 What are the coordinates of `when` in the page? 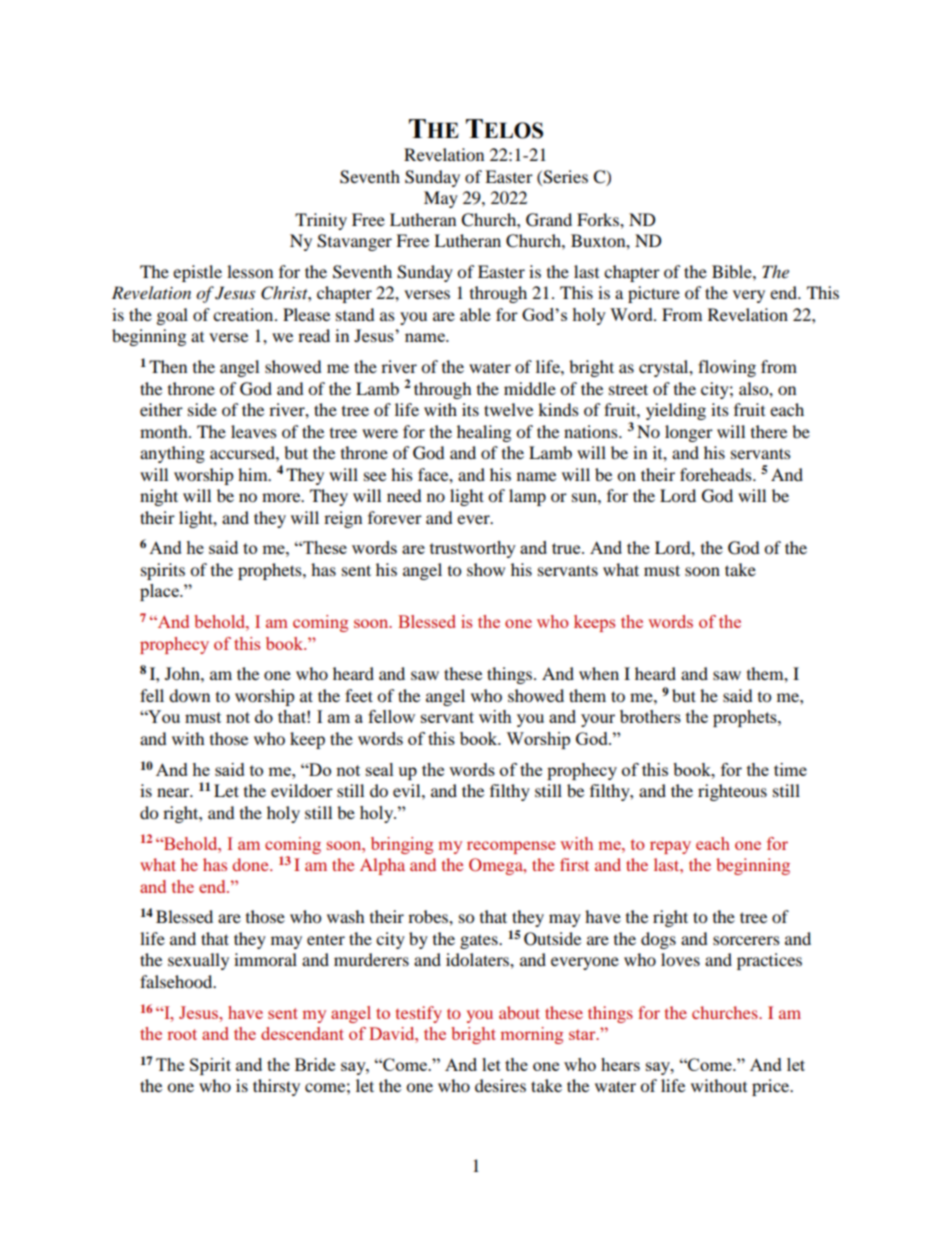 It's located at (599, 673).
